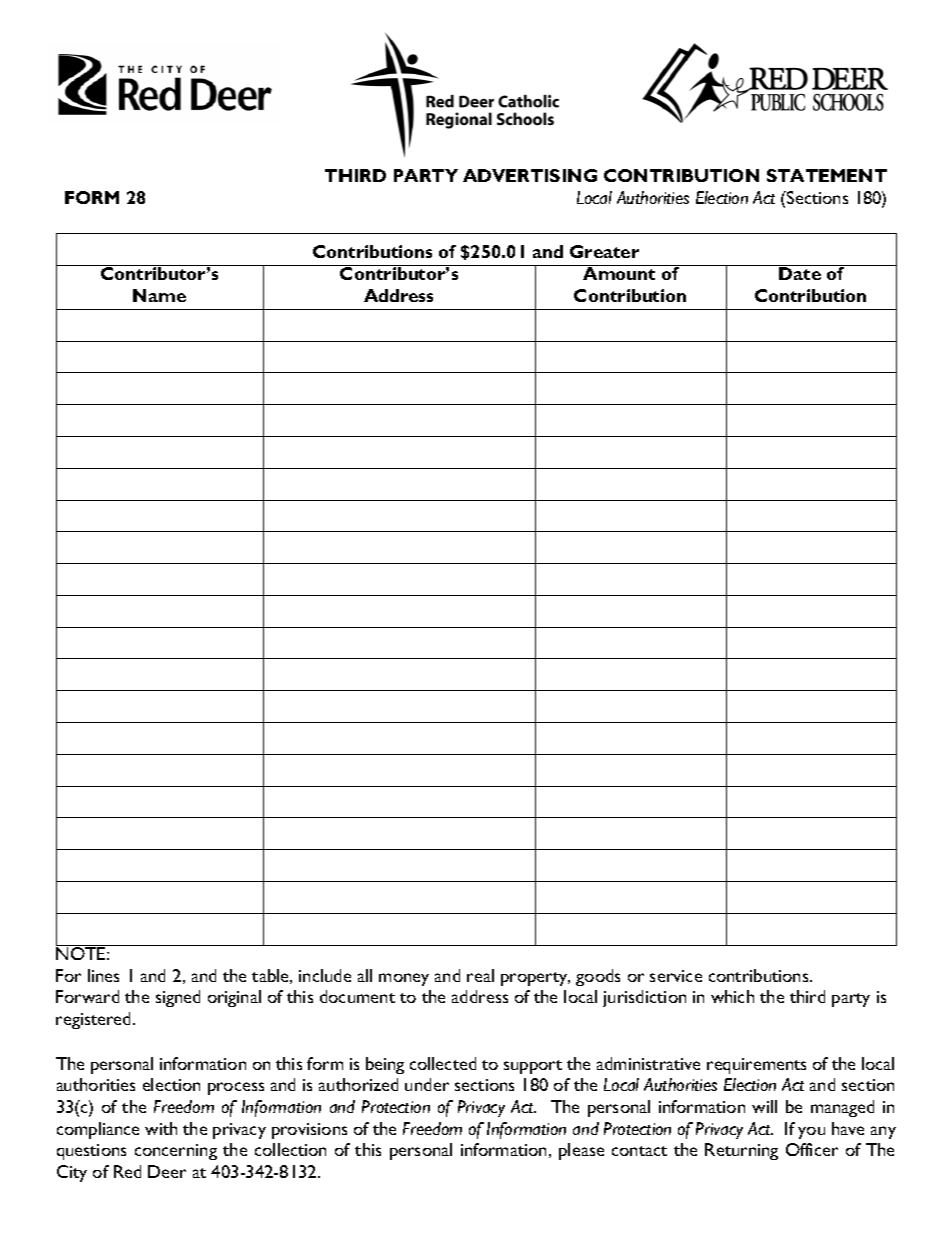 The width and height of the screenshot is (952, 1233). I want to click on Greater, so click(604, 251).
